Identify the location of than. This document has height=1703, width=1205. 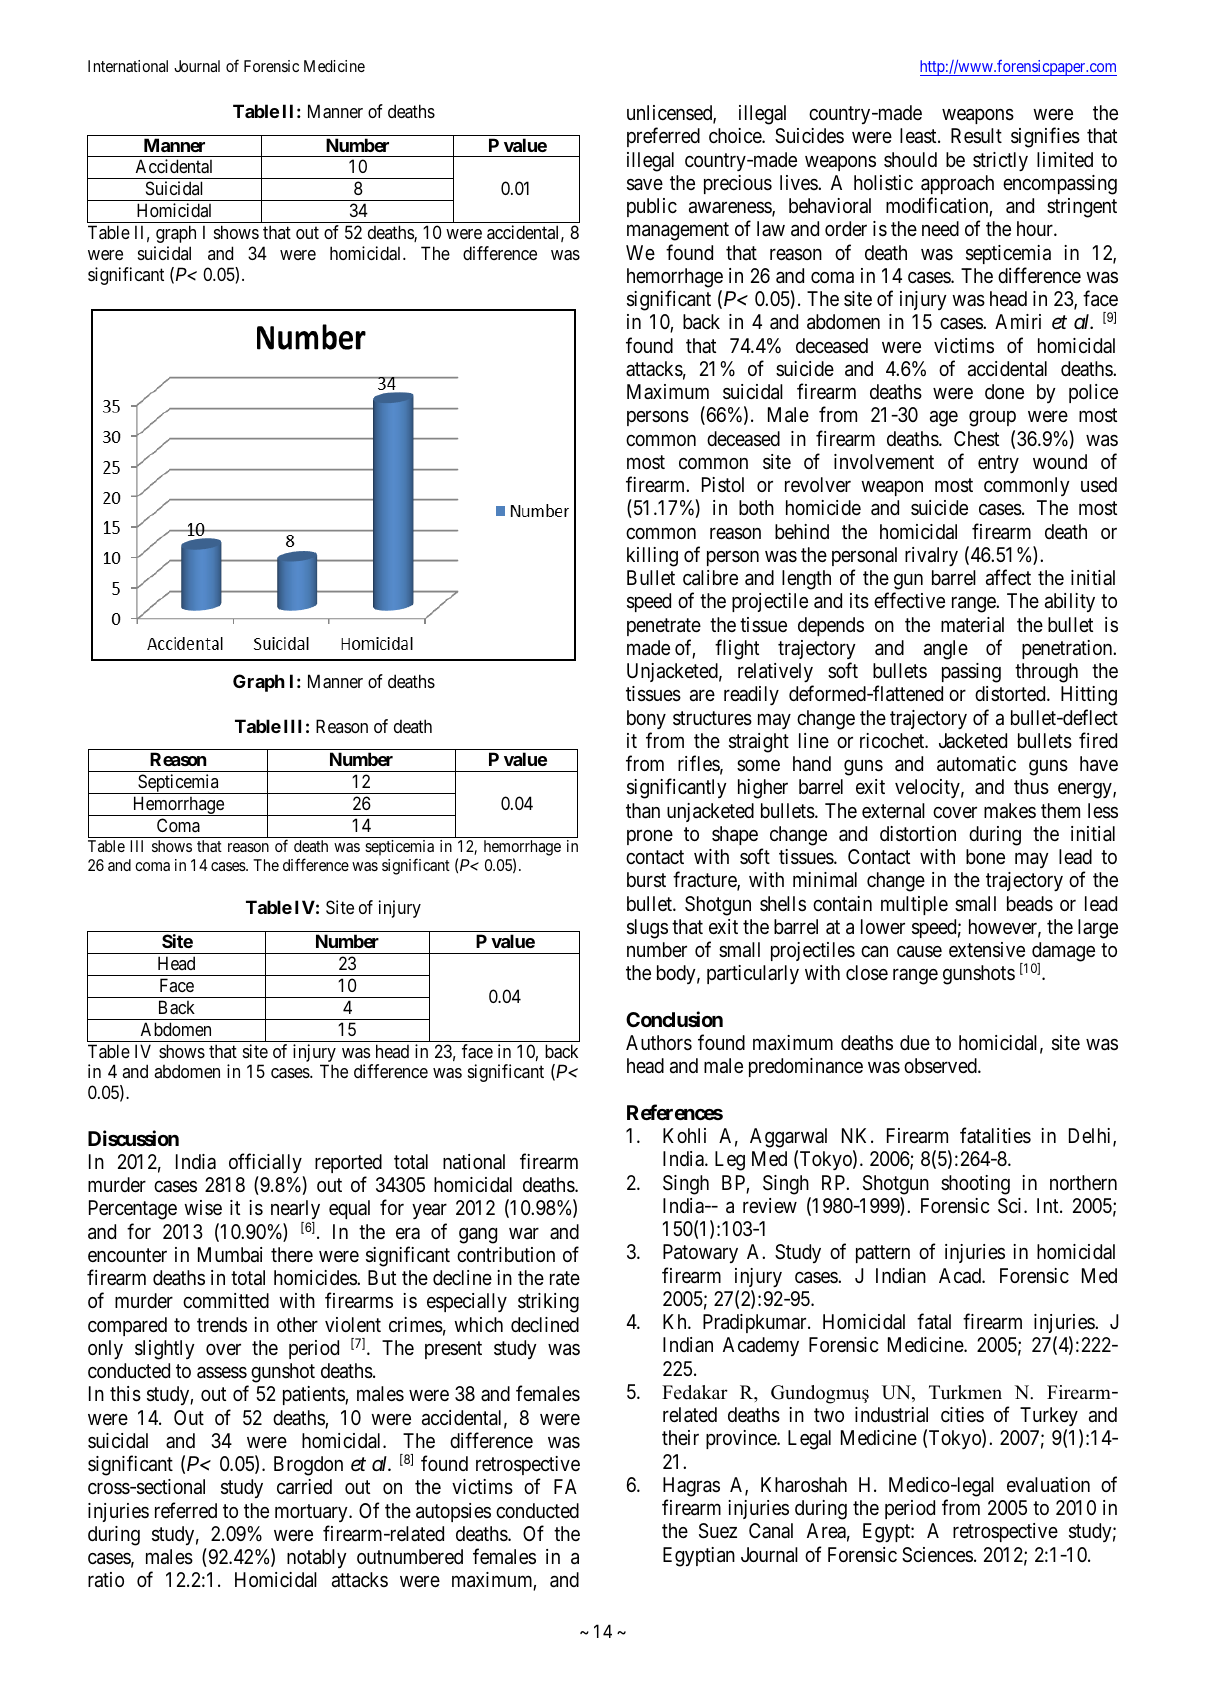
(643, 811).
